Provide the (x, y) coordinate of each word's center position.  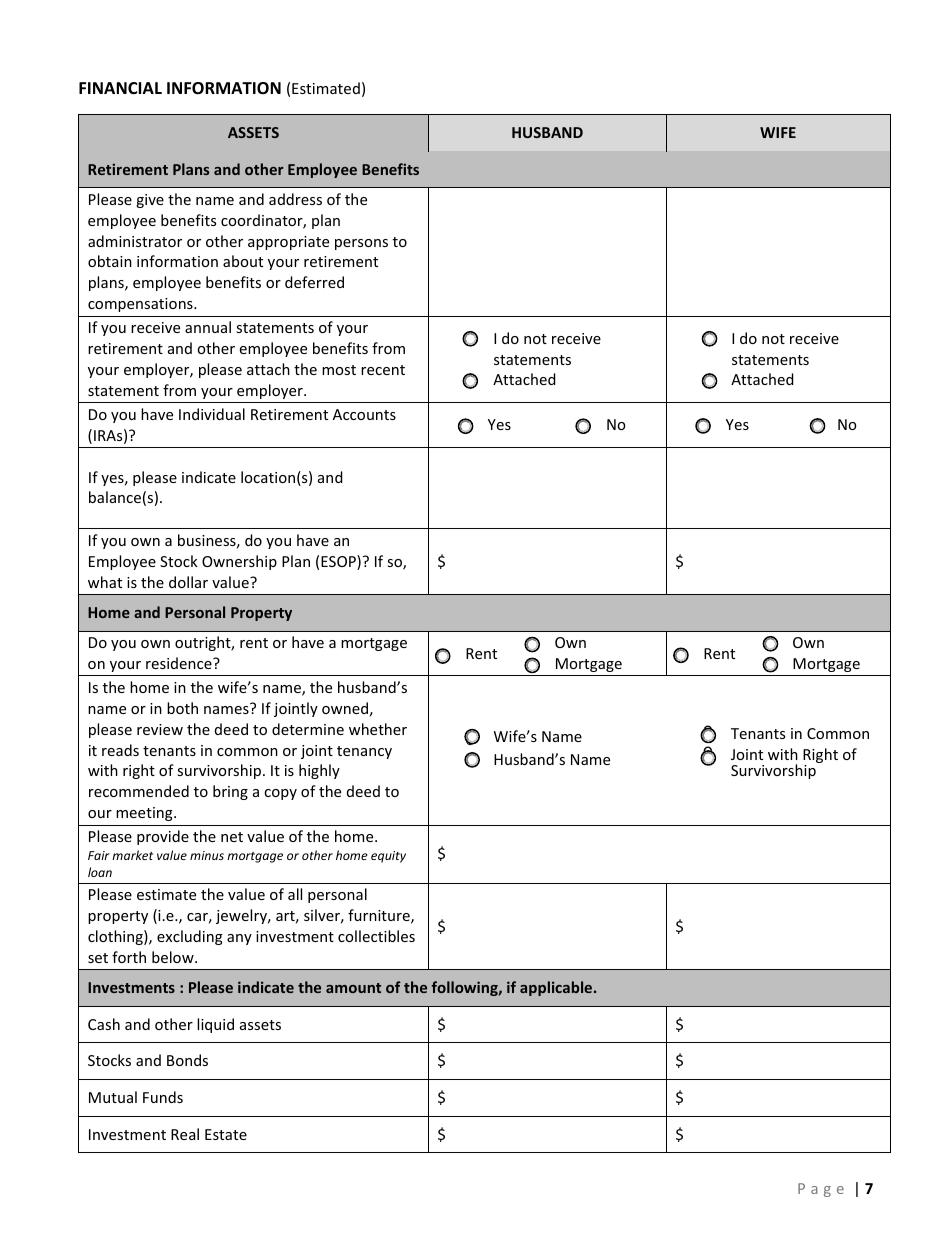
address (295, 199)
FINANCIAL (120, 88)
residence (180, 663)
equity (388, 857)
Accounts (364, 414)
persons (361, 244)
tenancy (364, 752)
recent (383, 370)
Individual (212, 414)
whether (378, 729)
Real (185, 1134)
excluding (190, 937)
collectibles (376, 936)
